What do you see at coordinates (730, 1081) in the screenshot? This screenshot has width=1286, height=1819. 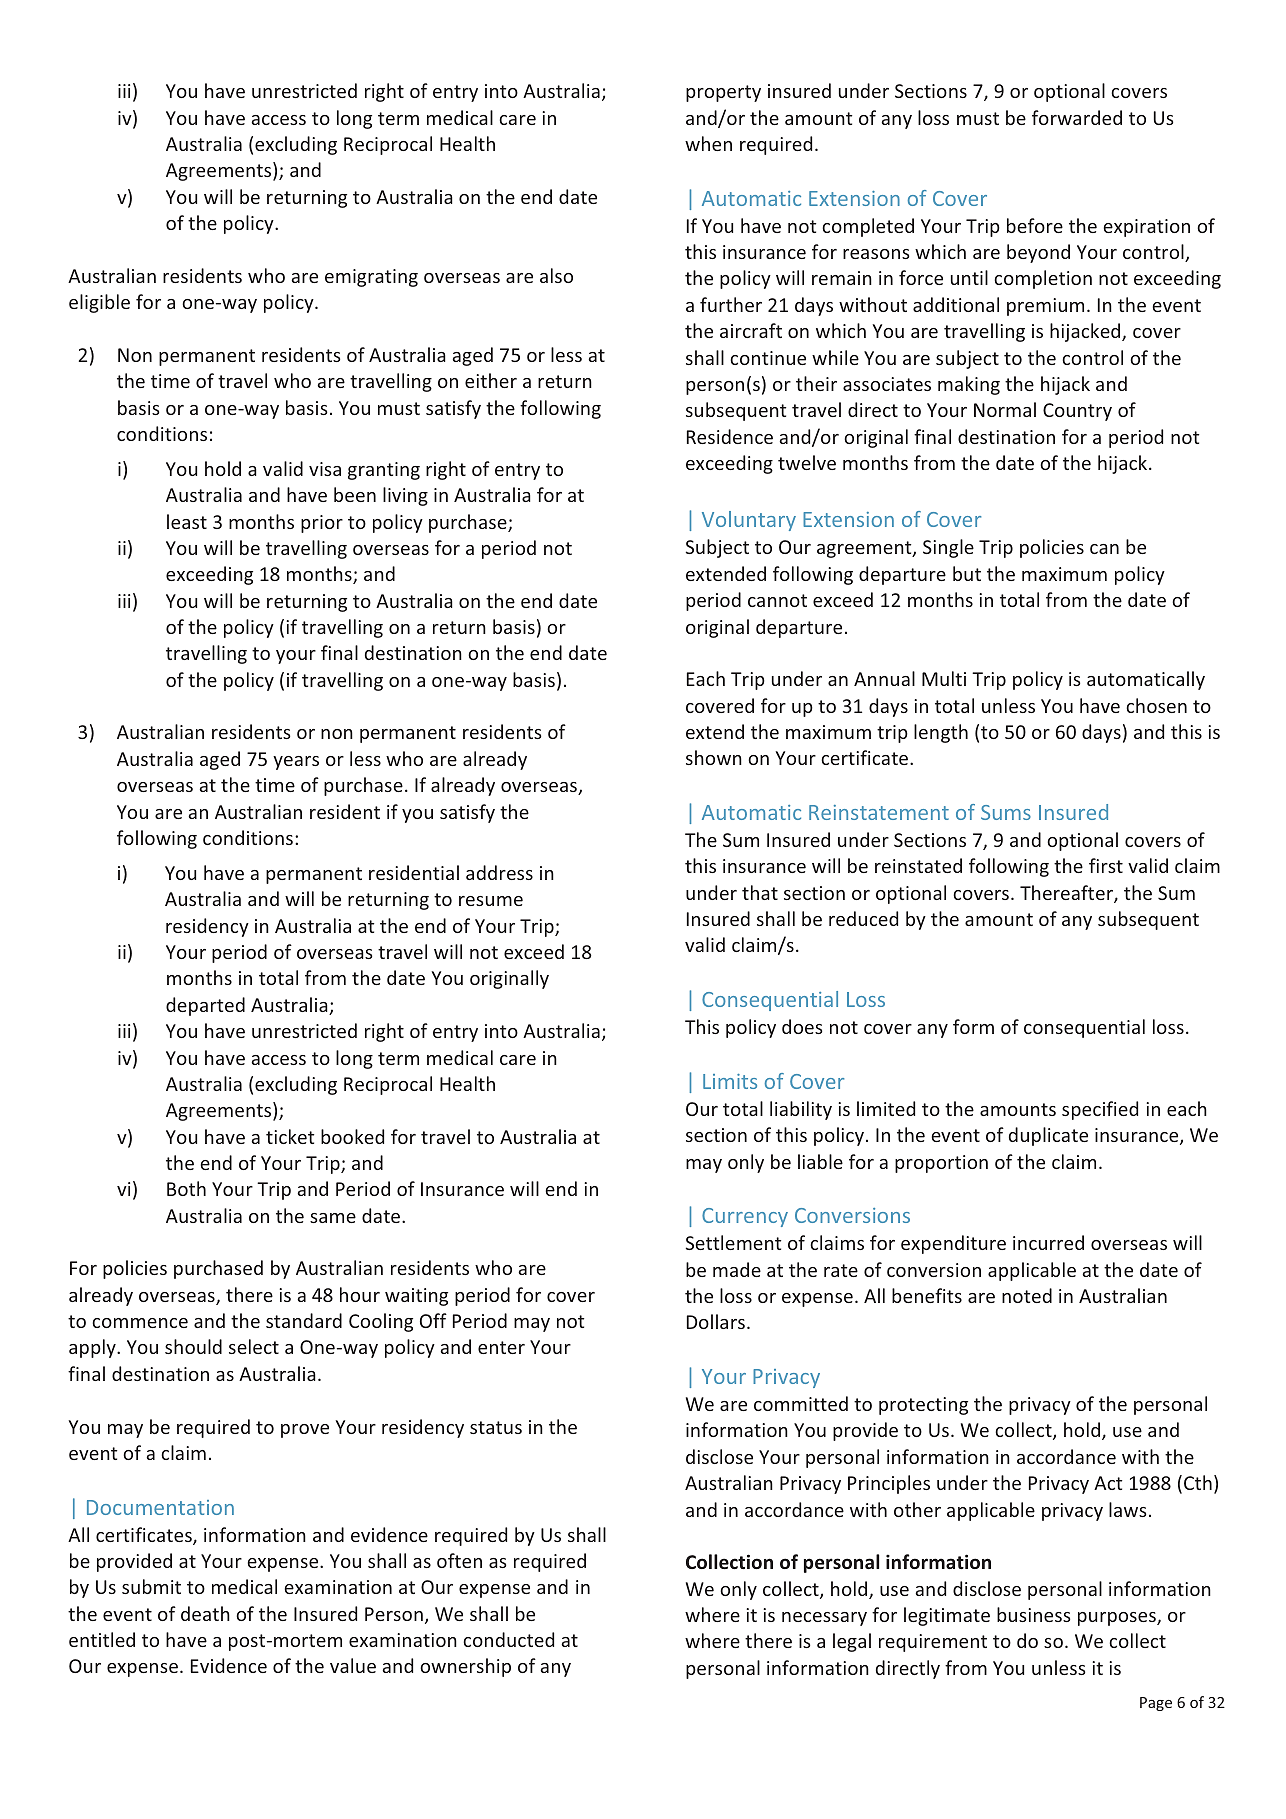 I see `Limits` at bounding box center [730, 1081].
